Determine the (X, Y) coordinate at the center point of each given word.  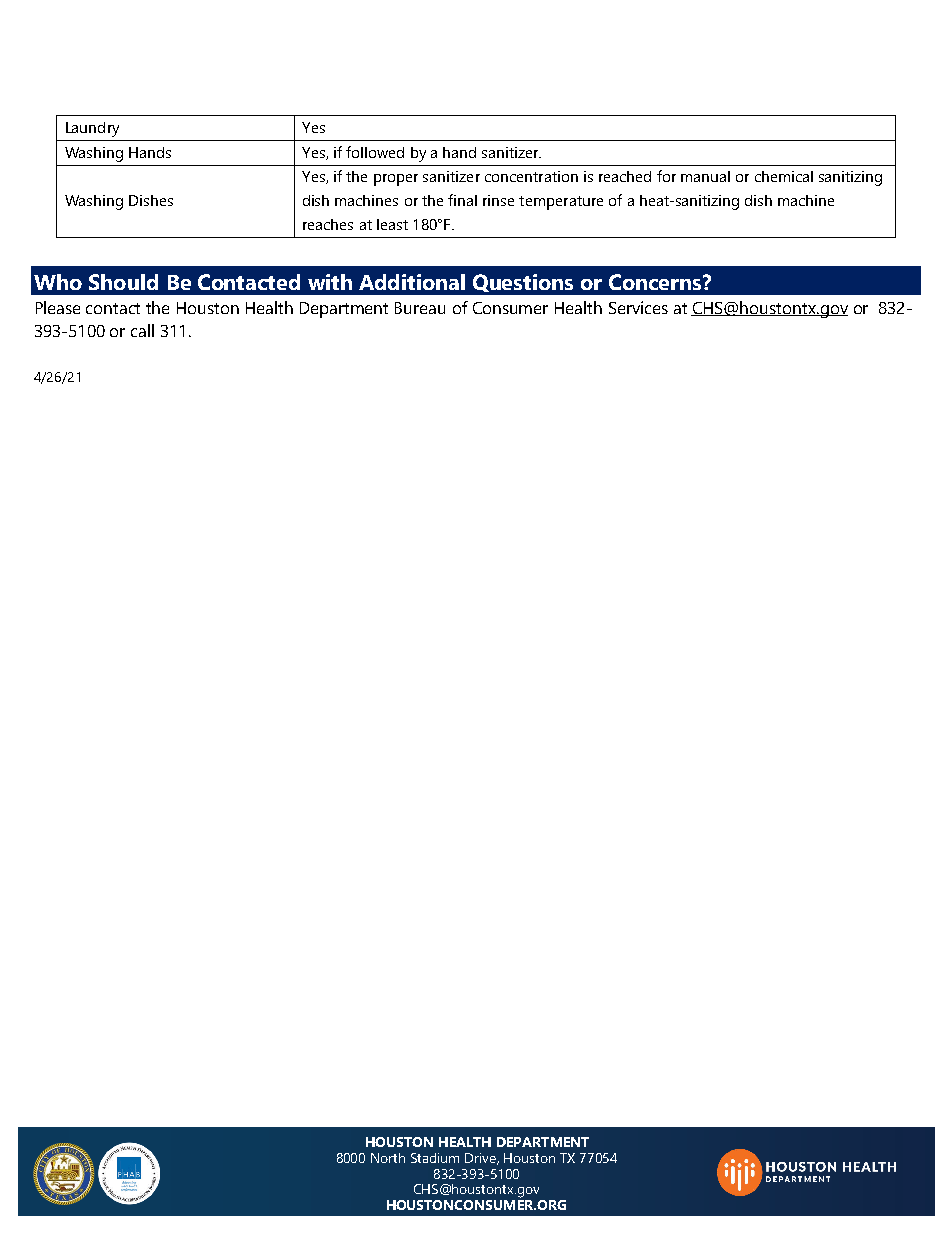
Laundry (92, 129)
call (142, 330)
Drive (481, 1159)
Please (58, 307)
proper (396, 180)
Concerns (656, 282)
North (388, 1158)
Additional (412, 282)
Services (638, 307)
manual (705, 176)
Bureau (420, 308)
